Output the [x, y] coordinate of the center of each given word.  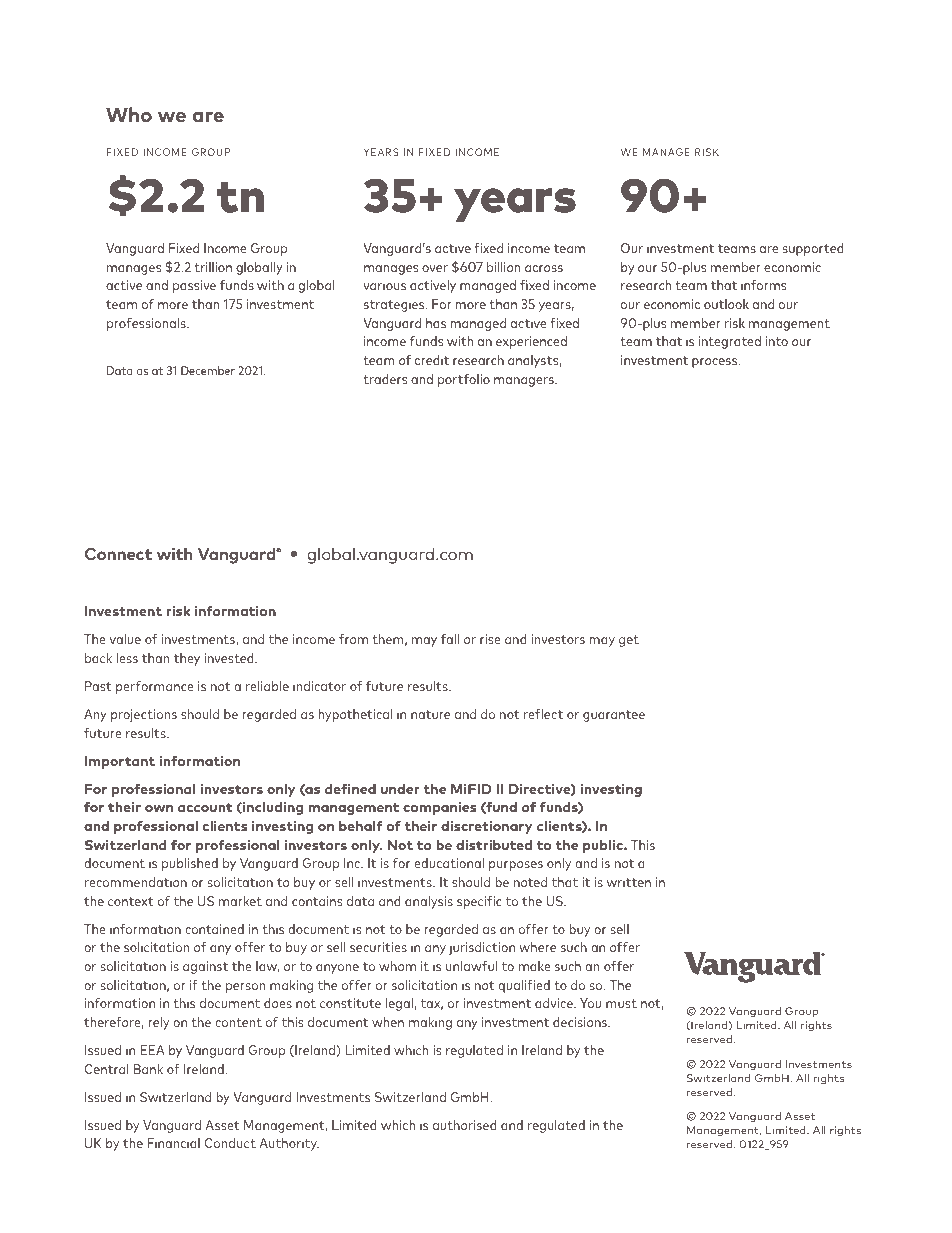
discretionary [487, 827]
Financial [173, 1143]
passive [194, 286]
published [190, 864]
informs [764, 285]
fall [450, 639]
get [629, 641]
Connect [118, 554]
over [435, 268]
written [629, 882]
